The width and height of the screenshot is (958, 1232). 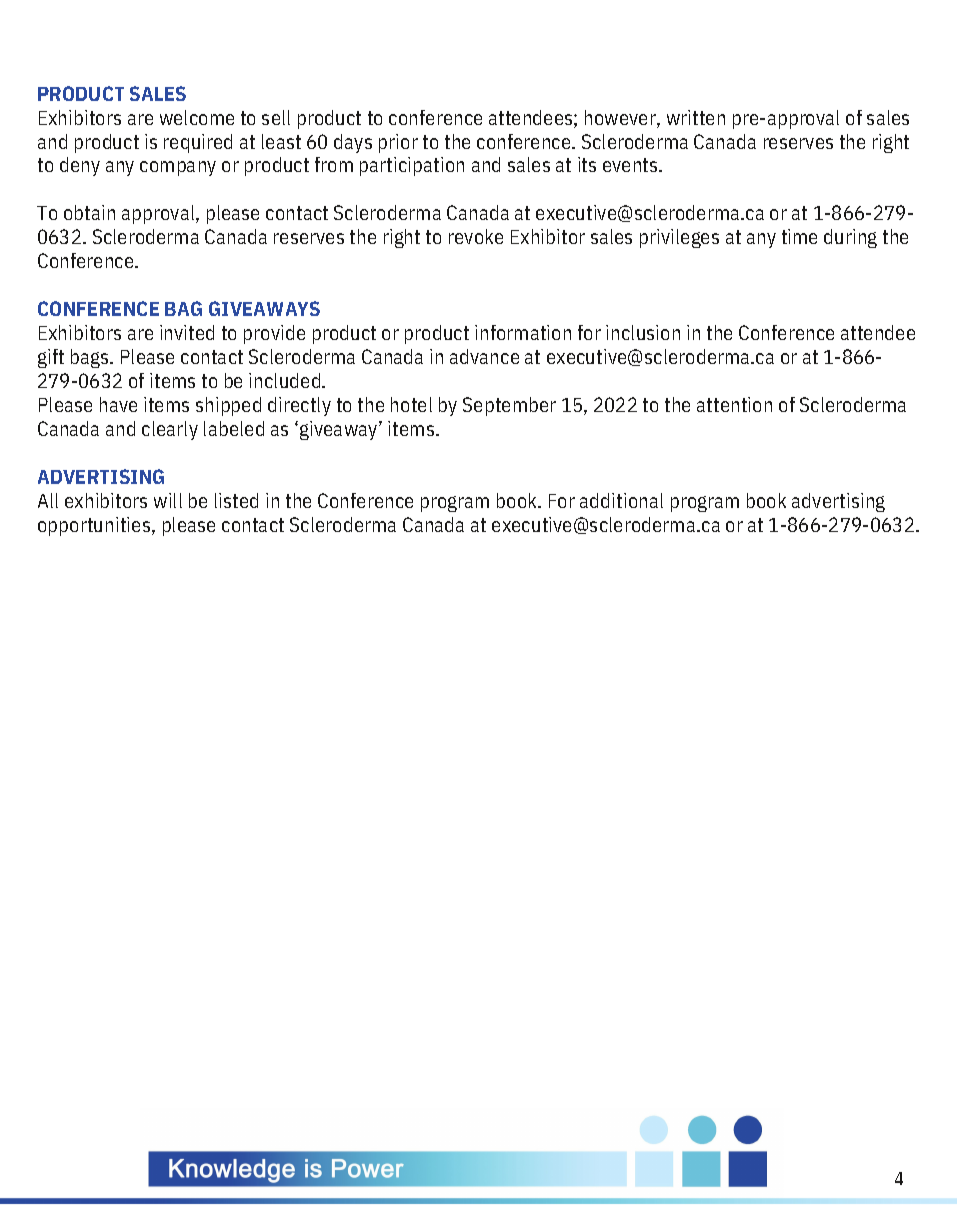 What do you see at coordinates (411, 404) in the screenshot?
I see `hotel` at bounding box center [411, 404].
